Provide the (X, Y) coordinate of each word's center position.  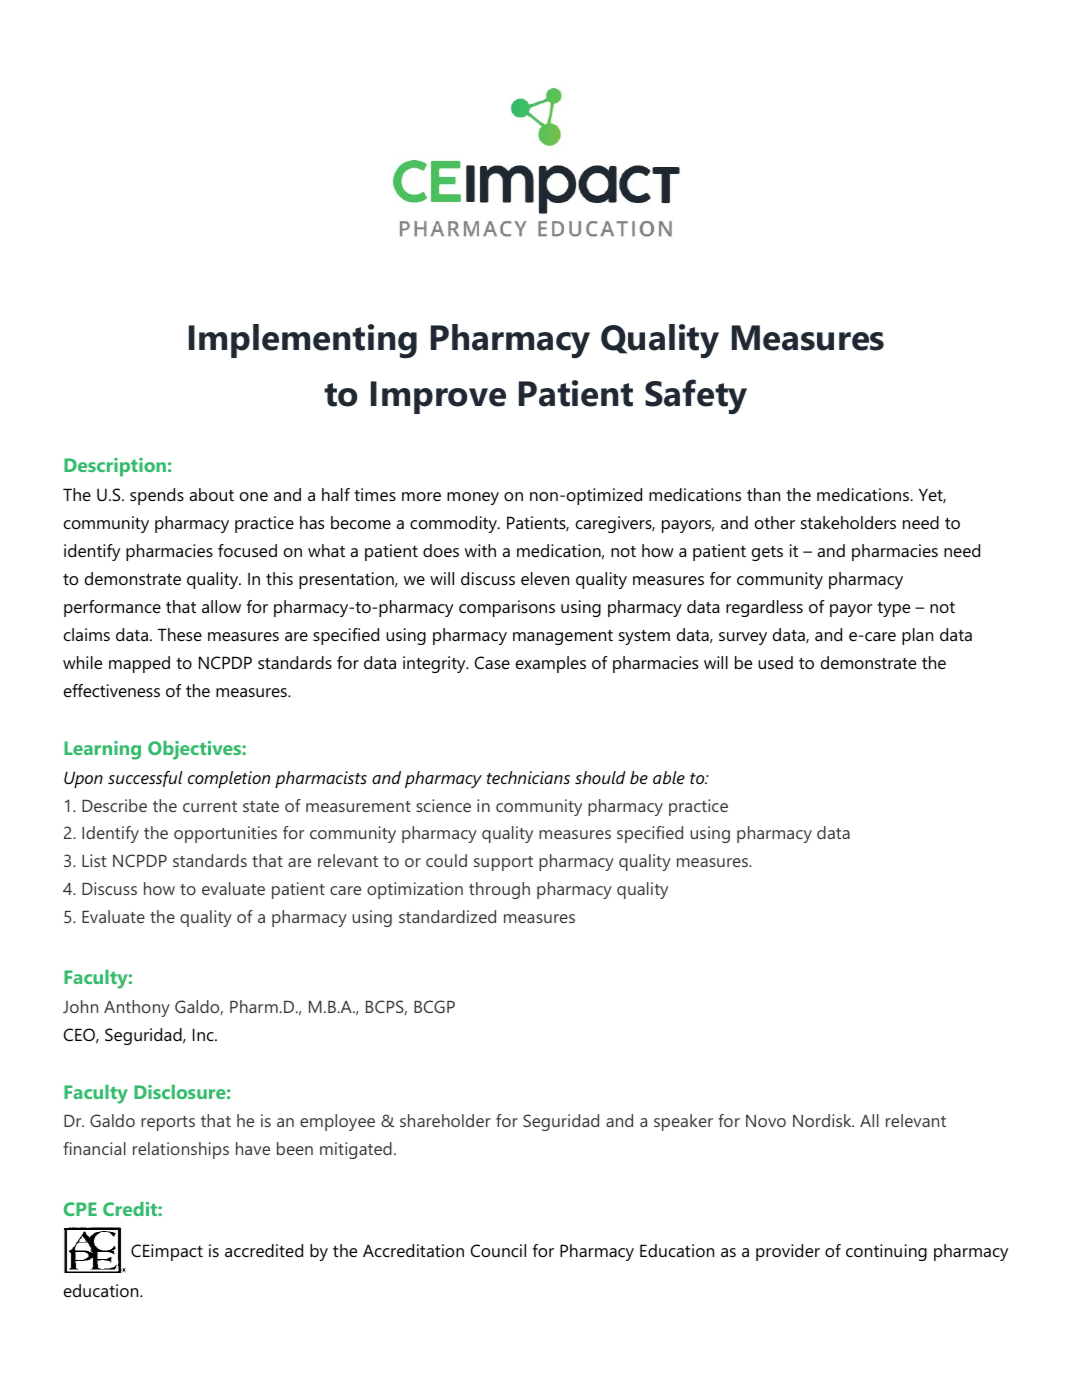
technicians (528, 777)
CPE (80, 1209)
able (669, 777)
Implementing (303, 341)
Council (498, 1250)
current (210, 806)
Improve (438, 397)
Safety (696, 396)
